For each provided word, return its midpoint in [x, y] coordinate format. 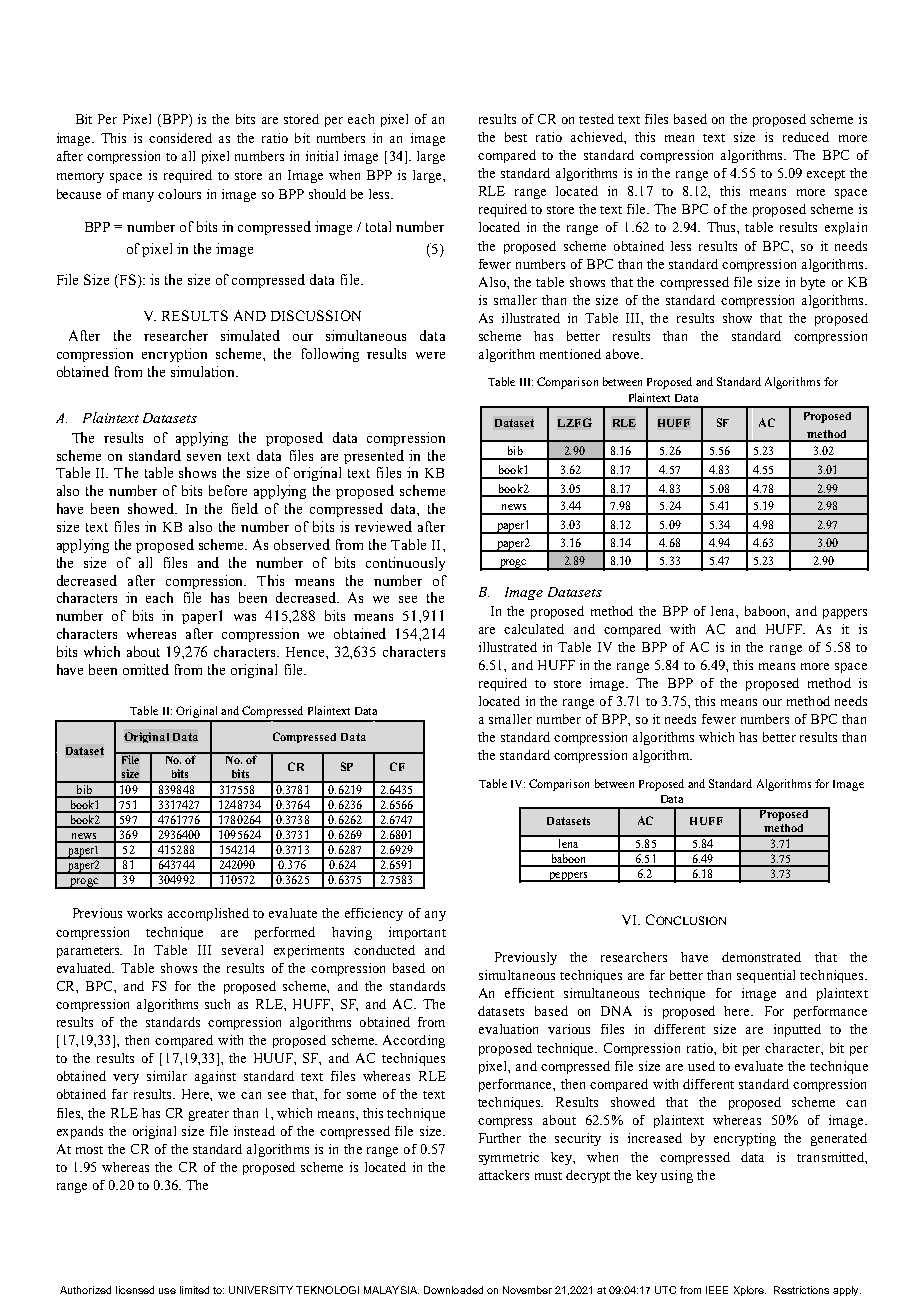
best [516, 137]
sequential [766, 976]
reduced [806, 137]
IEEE [717, 1290]
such [217, 1004]
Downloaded [453, 1290]
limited [194, 1290]
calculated [534, 629]
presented [374, 457]
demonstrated [761, 957]
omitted [146, 669]
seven [204, 457]
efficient [529, 993]
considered [180, 138]
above [624, 354]
